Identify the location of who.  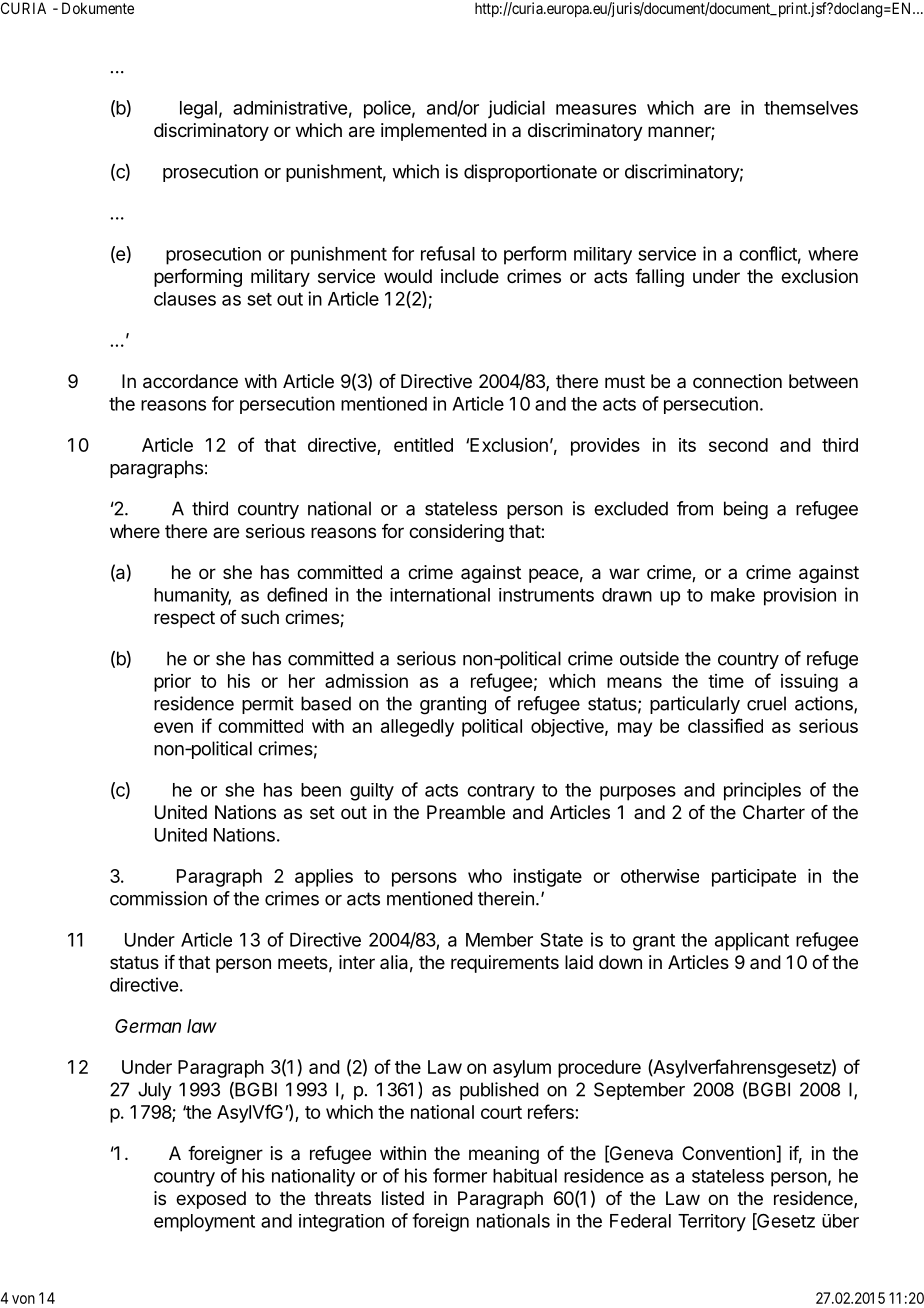
(485, 876).
